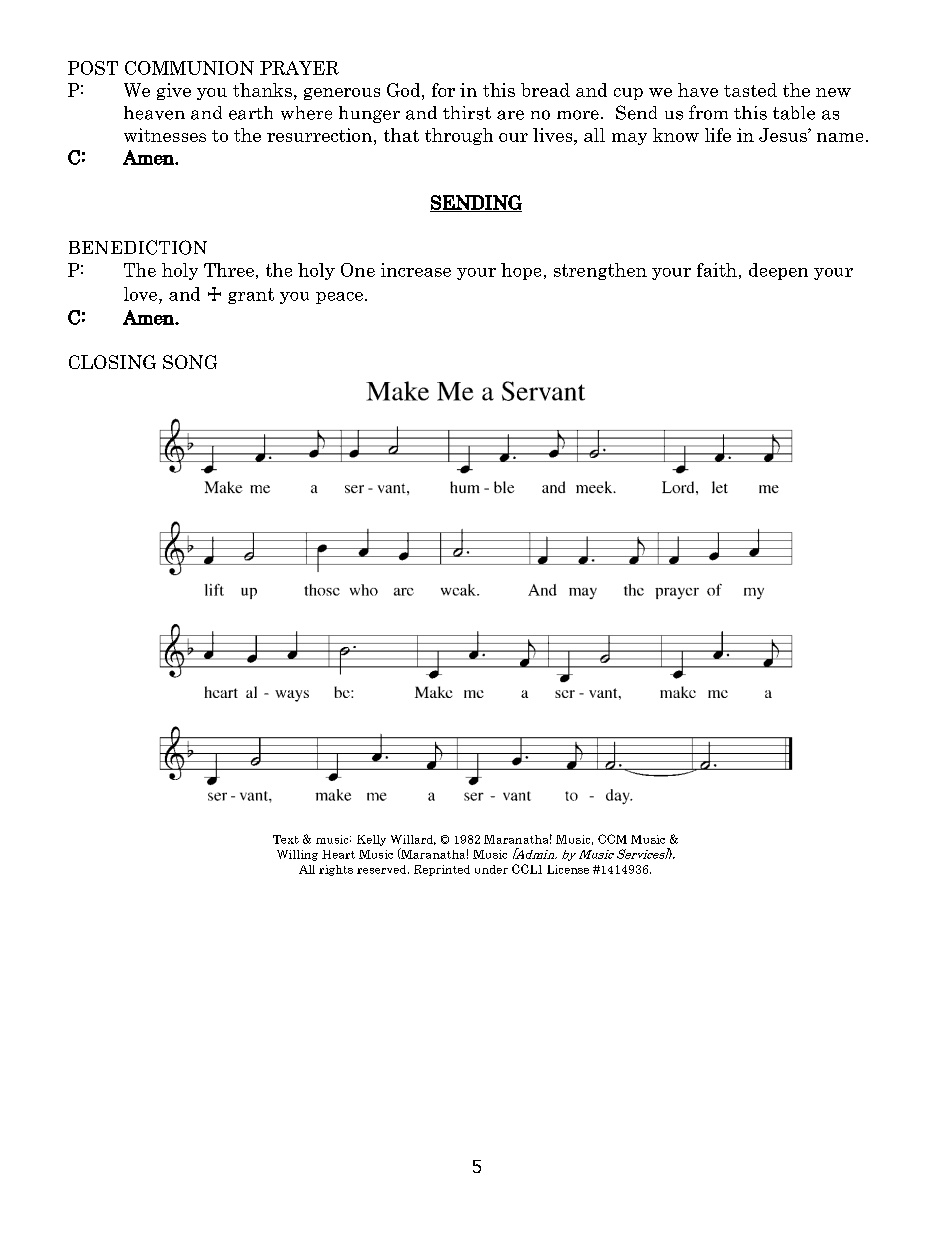 This screenshot has width=952, height=1233. Describe the element at coordinates (600, 271) in the screenshot. I see `strengthen` at that location.
